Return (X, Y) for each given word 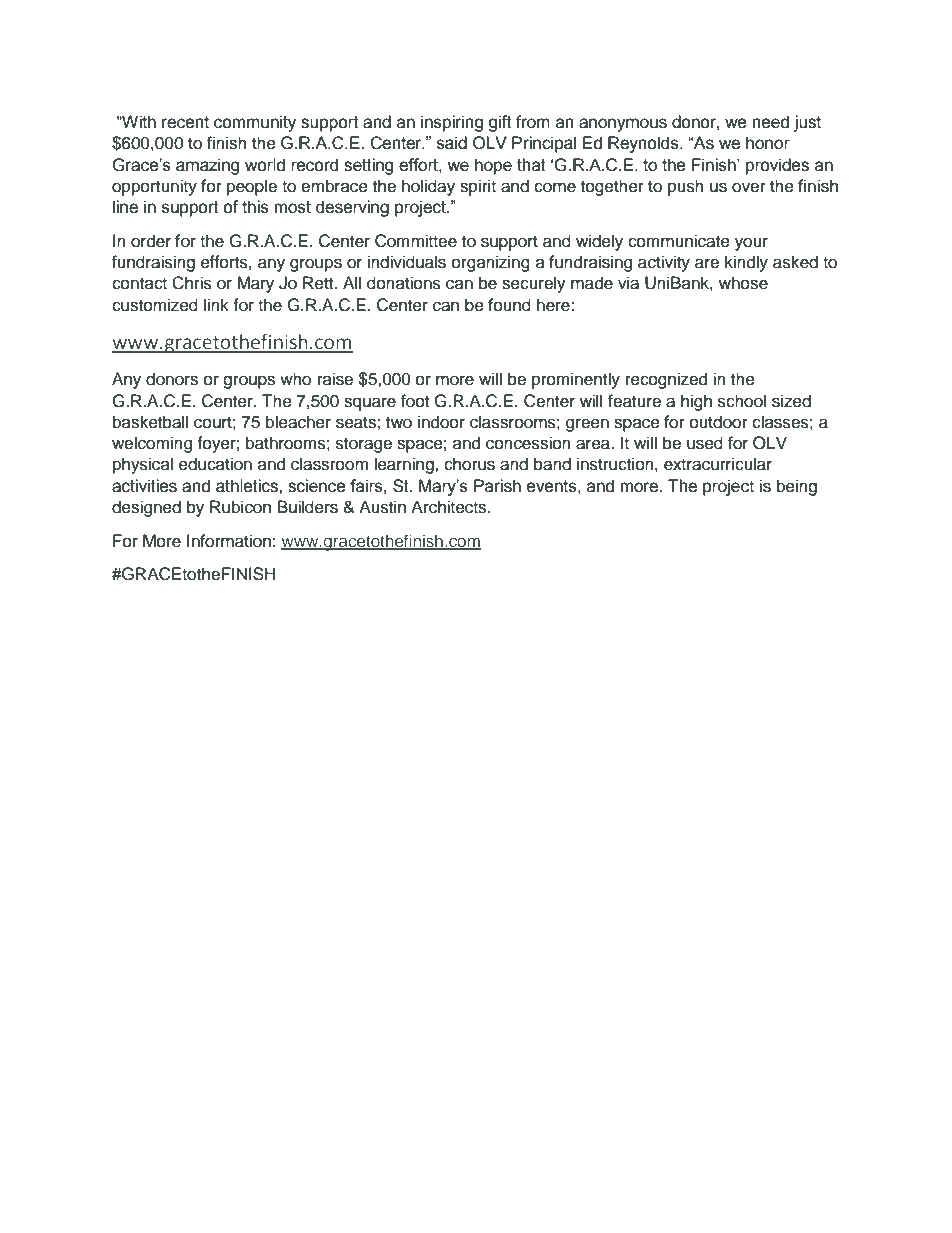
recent (185, 122)
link (216, 304)
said (452, 143)
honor (768, 143)
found (509, 305)
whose (743, 283)
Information (229, 541)
